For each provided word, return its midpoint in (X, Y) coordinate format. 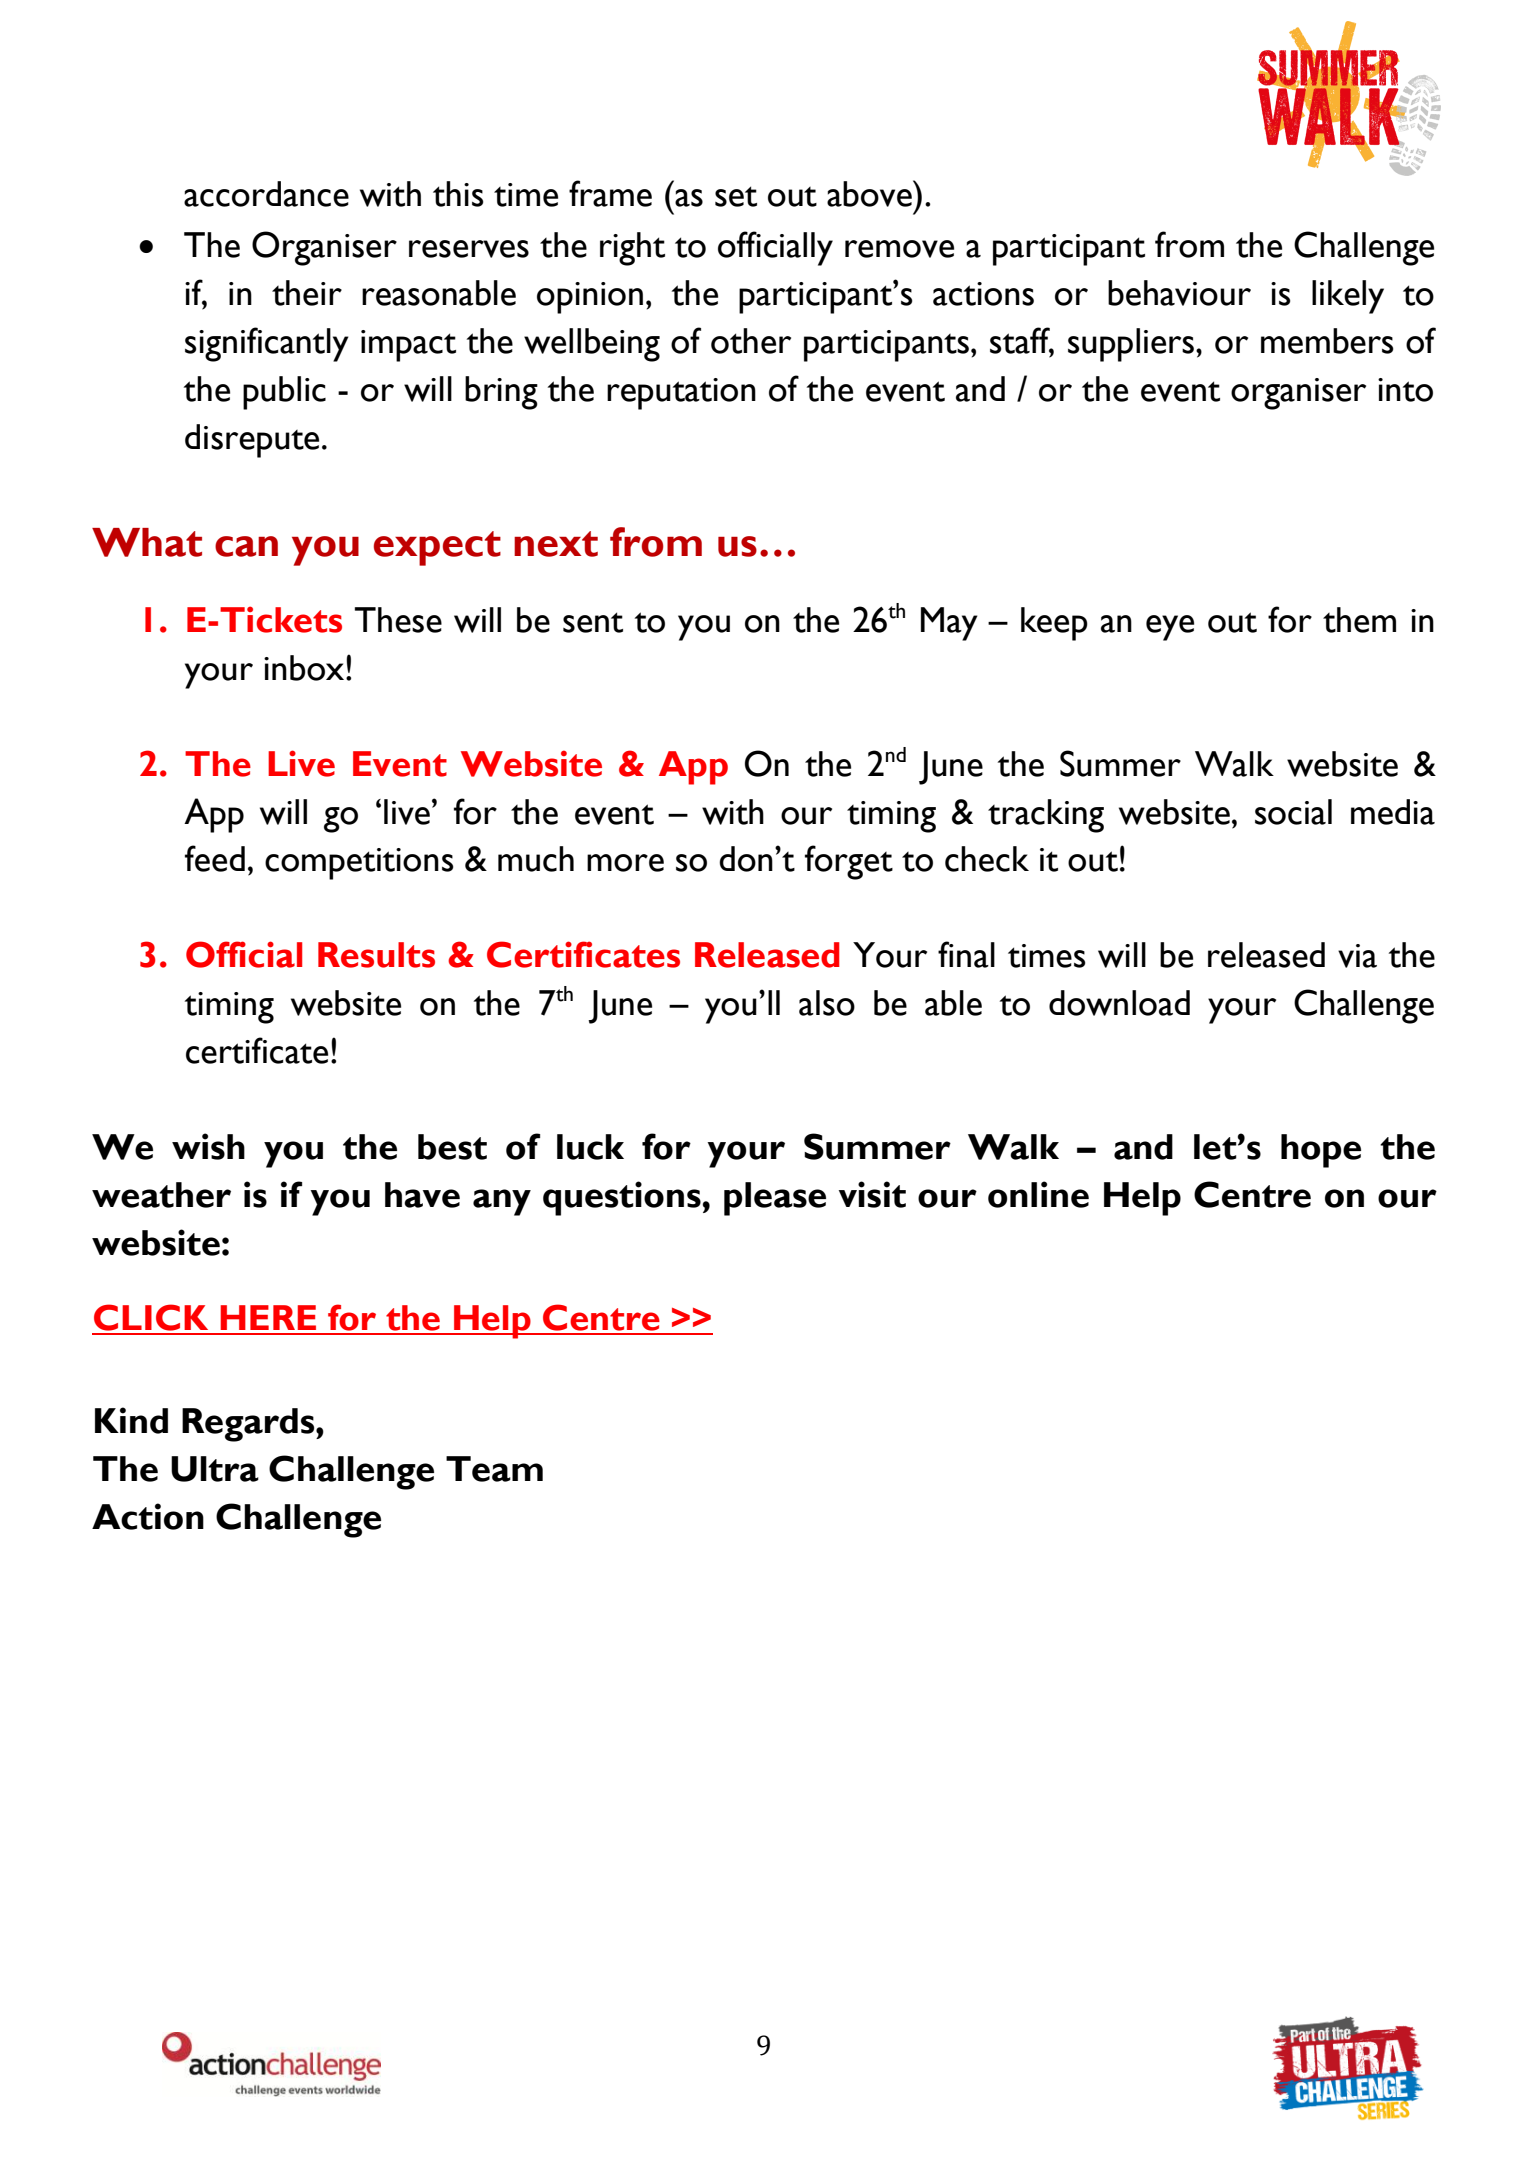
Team (494, 1469)
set (736, 196)
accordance (266, 194)
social (1293, 812)
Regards (249, 1425)
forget (849, 862)
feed (215, 858)
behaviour (1179, 293)
